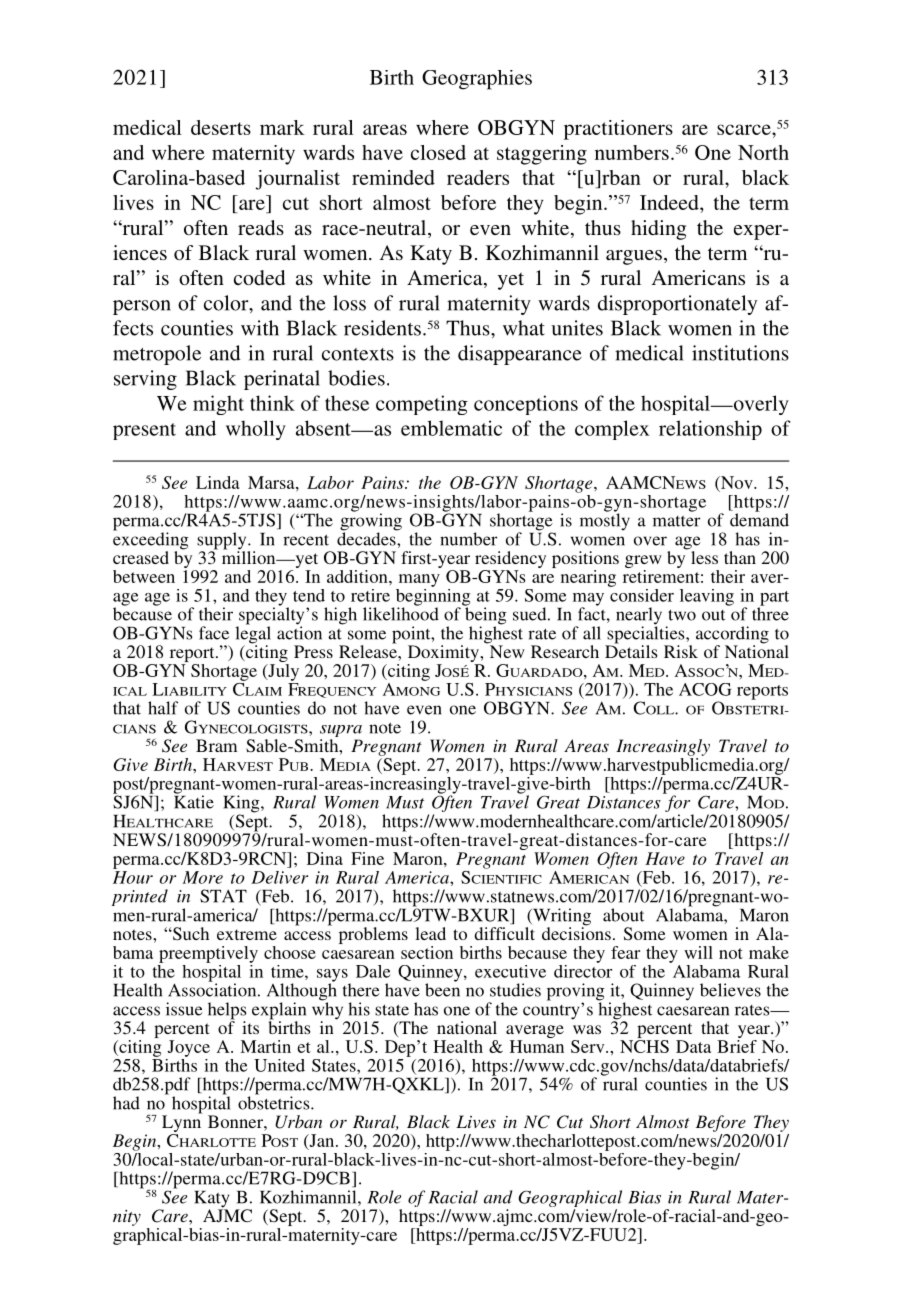  Describe the element at coordinates (537, 1046) in the screenshot. I see `Human` at that location.
